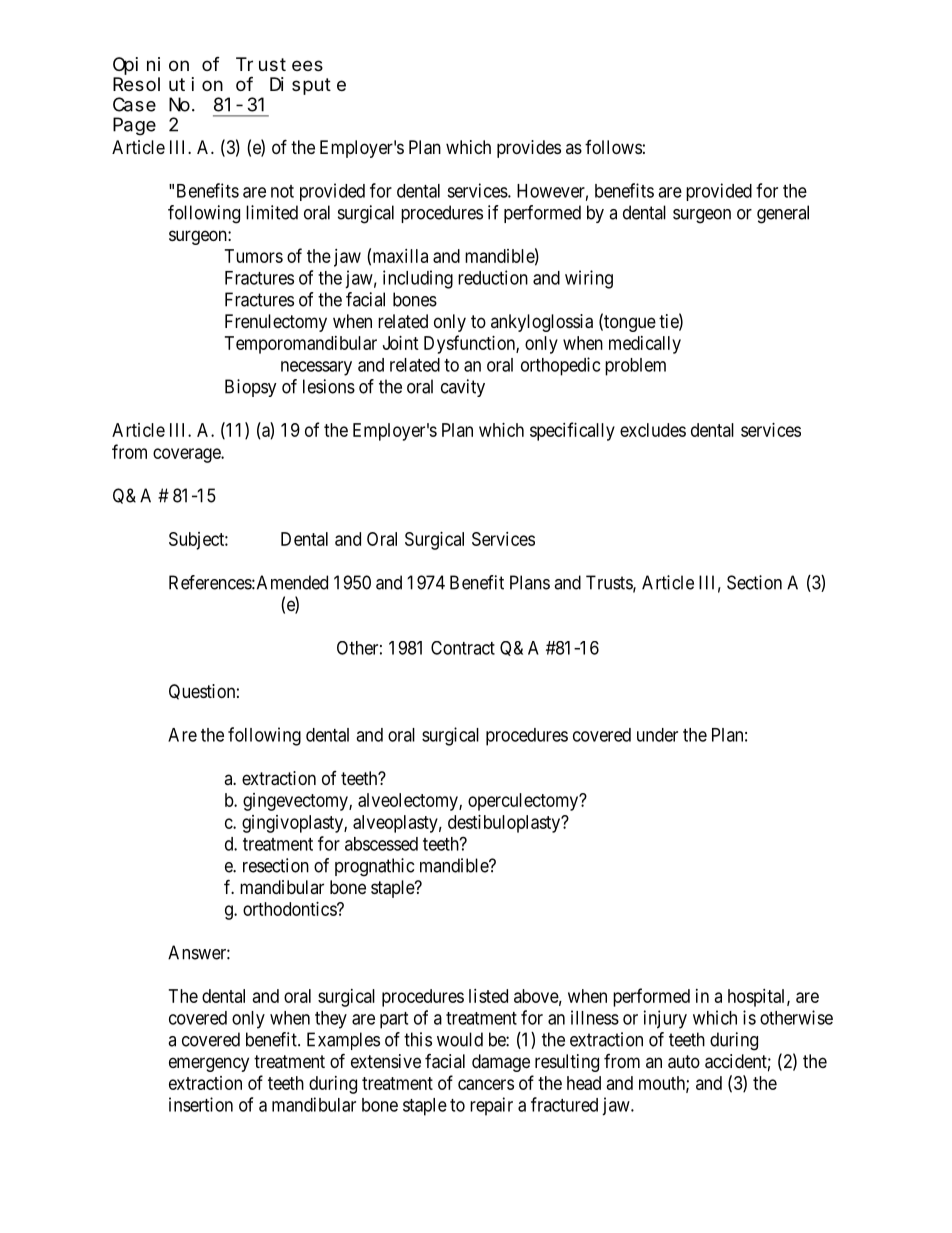 Image resolution: width=952 pixels, height=1233 pixels. Describe the element at coordinates (613, 147) in the page. I see `follows` at that location.
